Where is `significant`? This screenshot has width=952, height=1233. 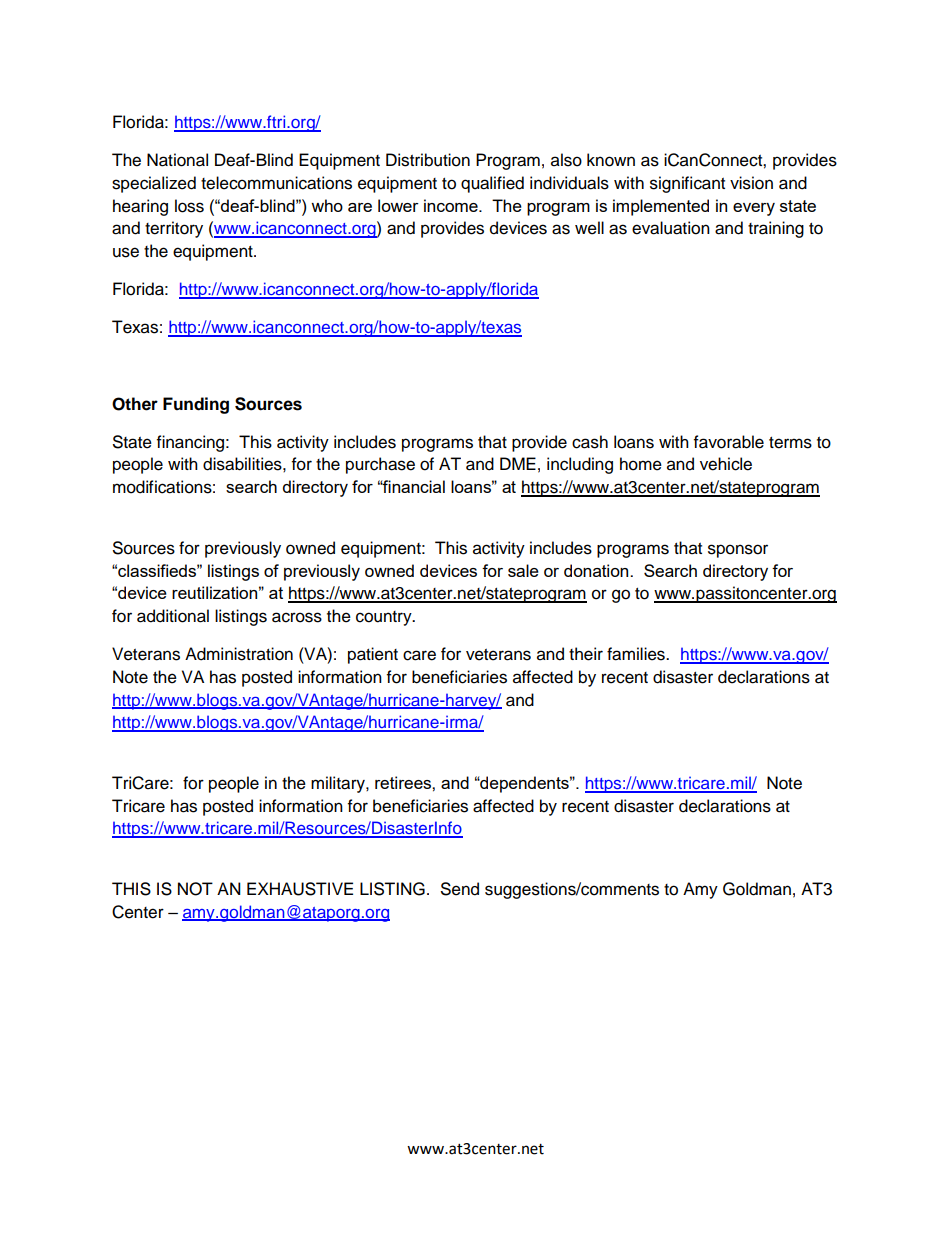
significant is located at coordinates (687, 184).
